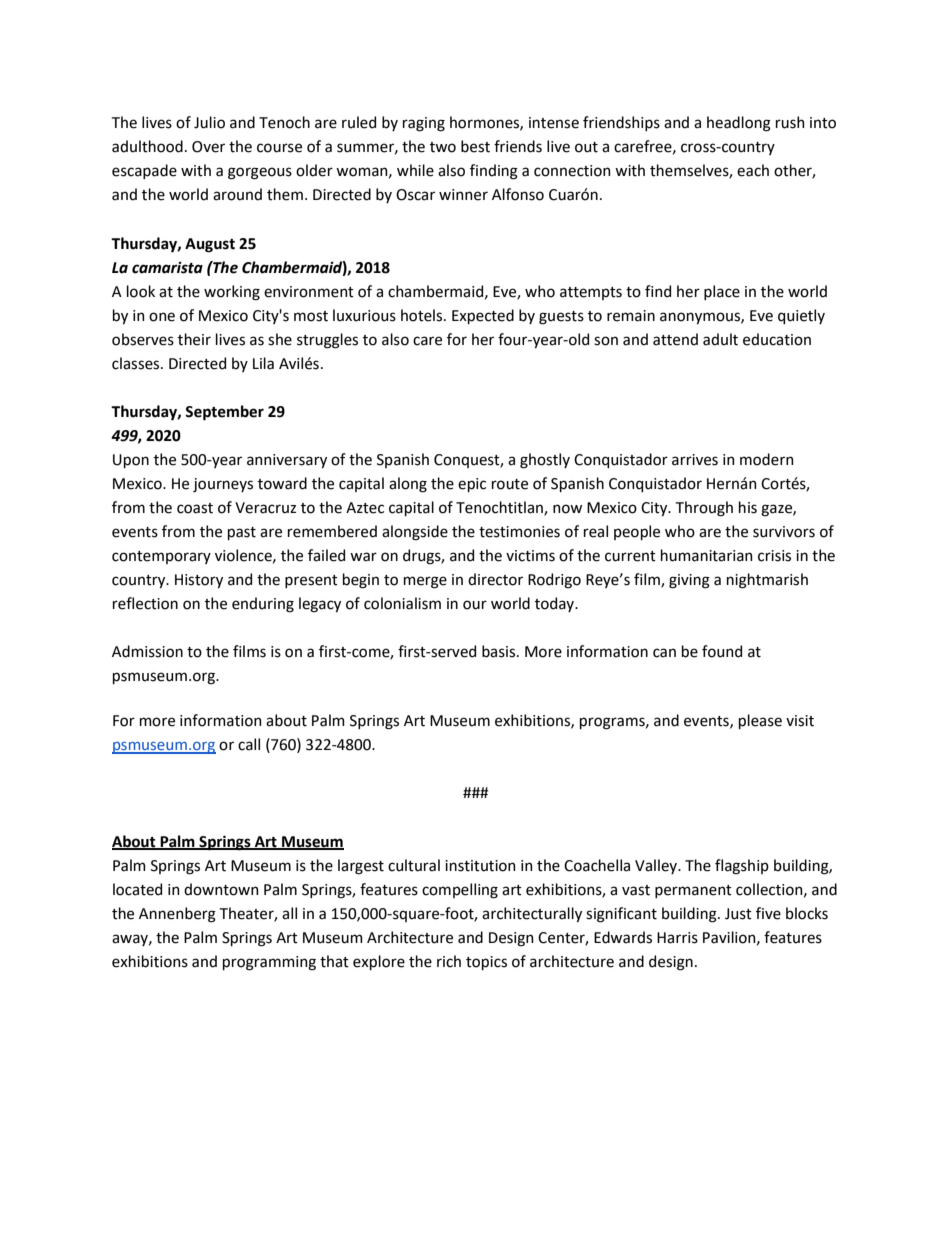 The width and height of the page is (952, 1233). I want to click on basis, so click(500, 651).
